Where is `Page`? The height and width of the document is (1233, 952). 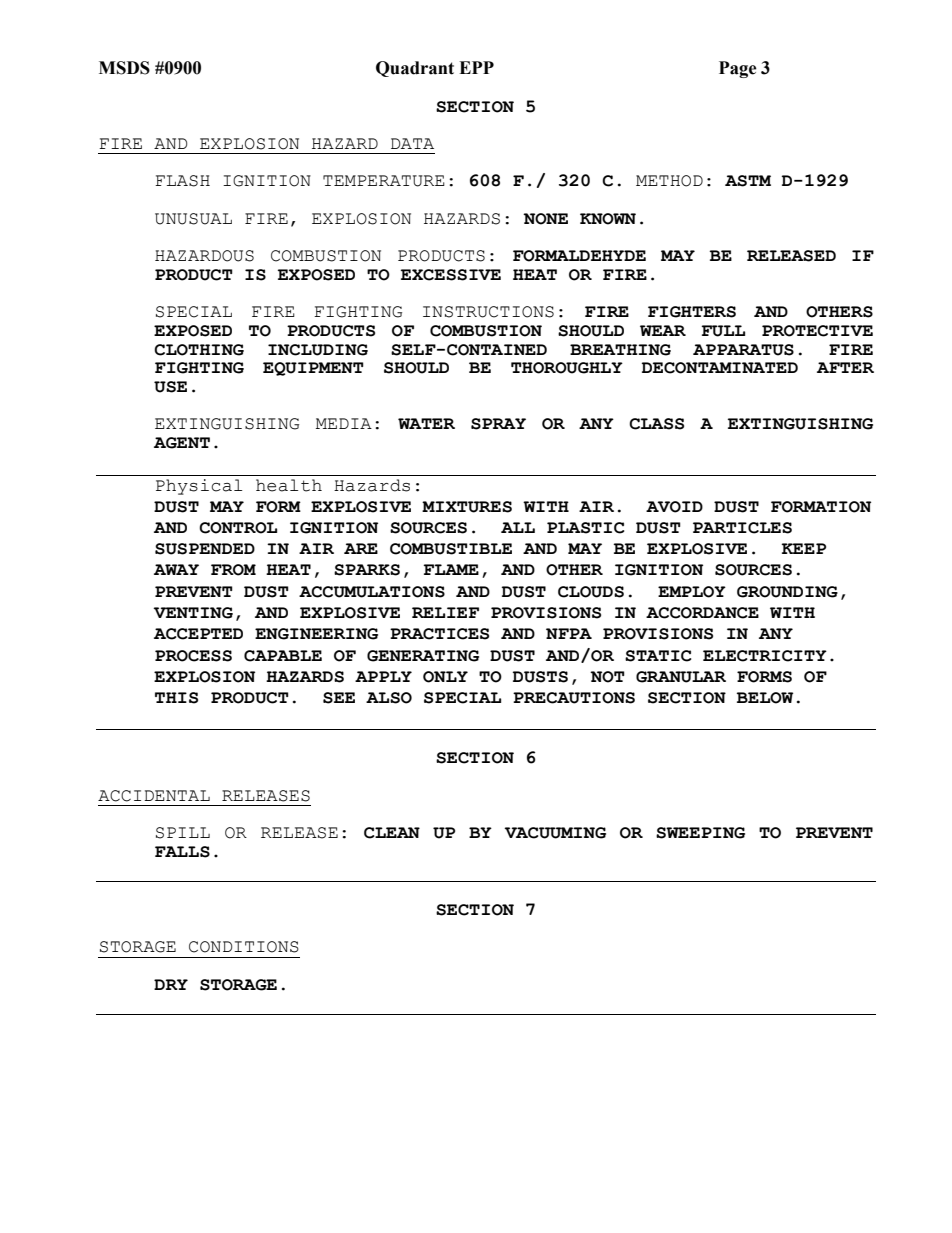 Page is located at coordinates (738, 69).
